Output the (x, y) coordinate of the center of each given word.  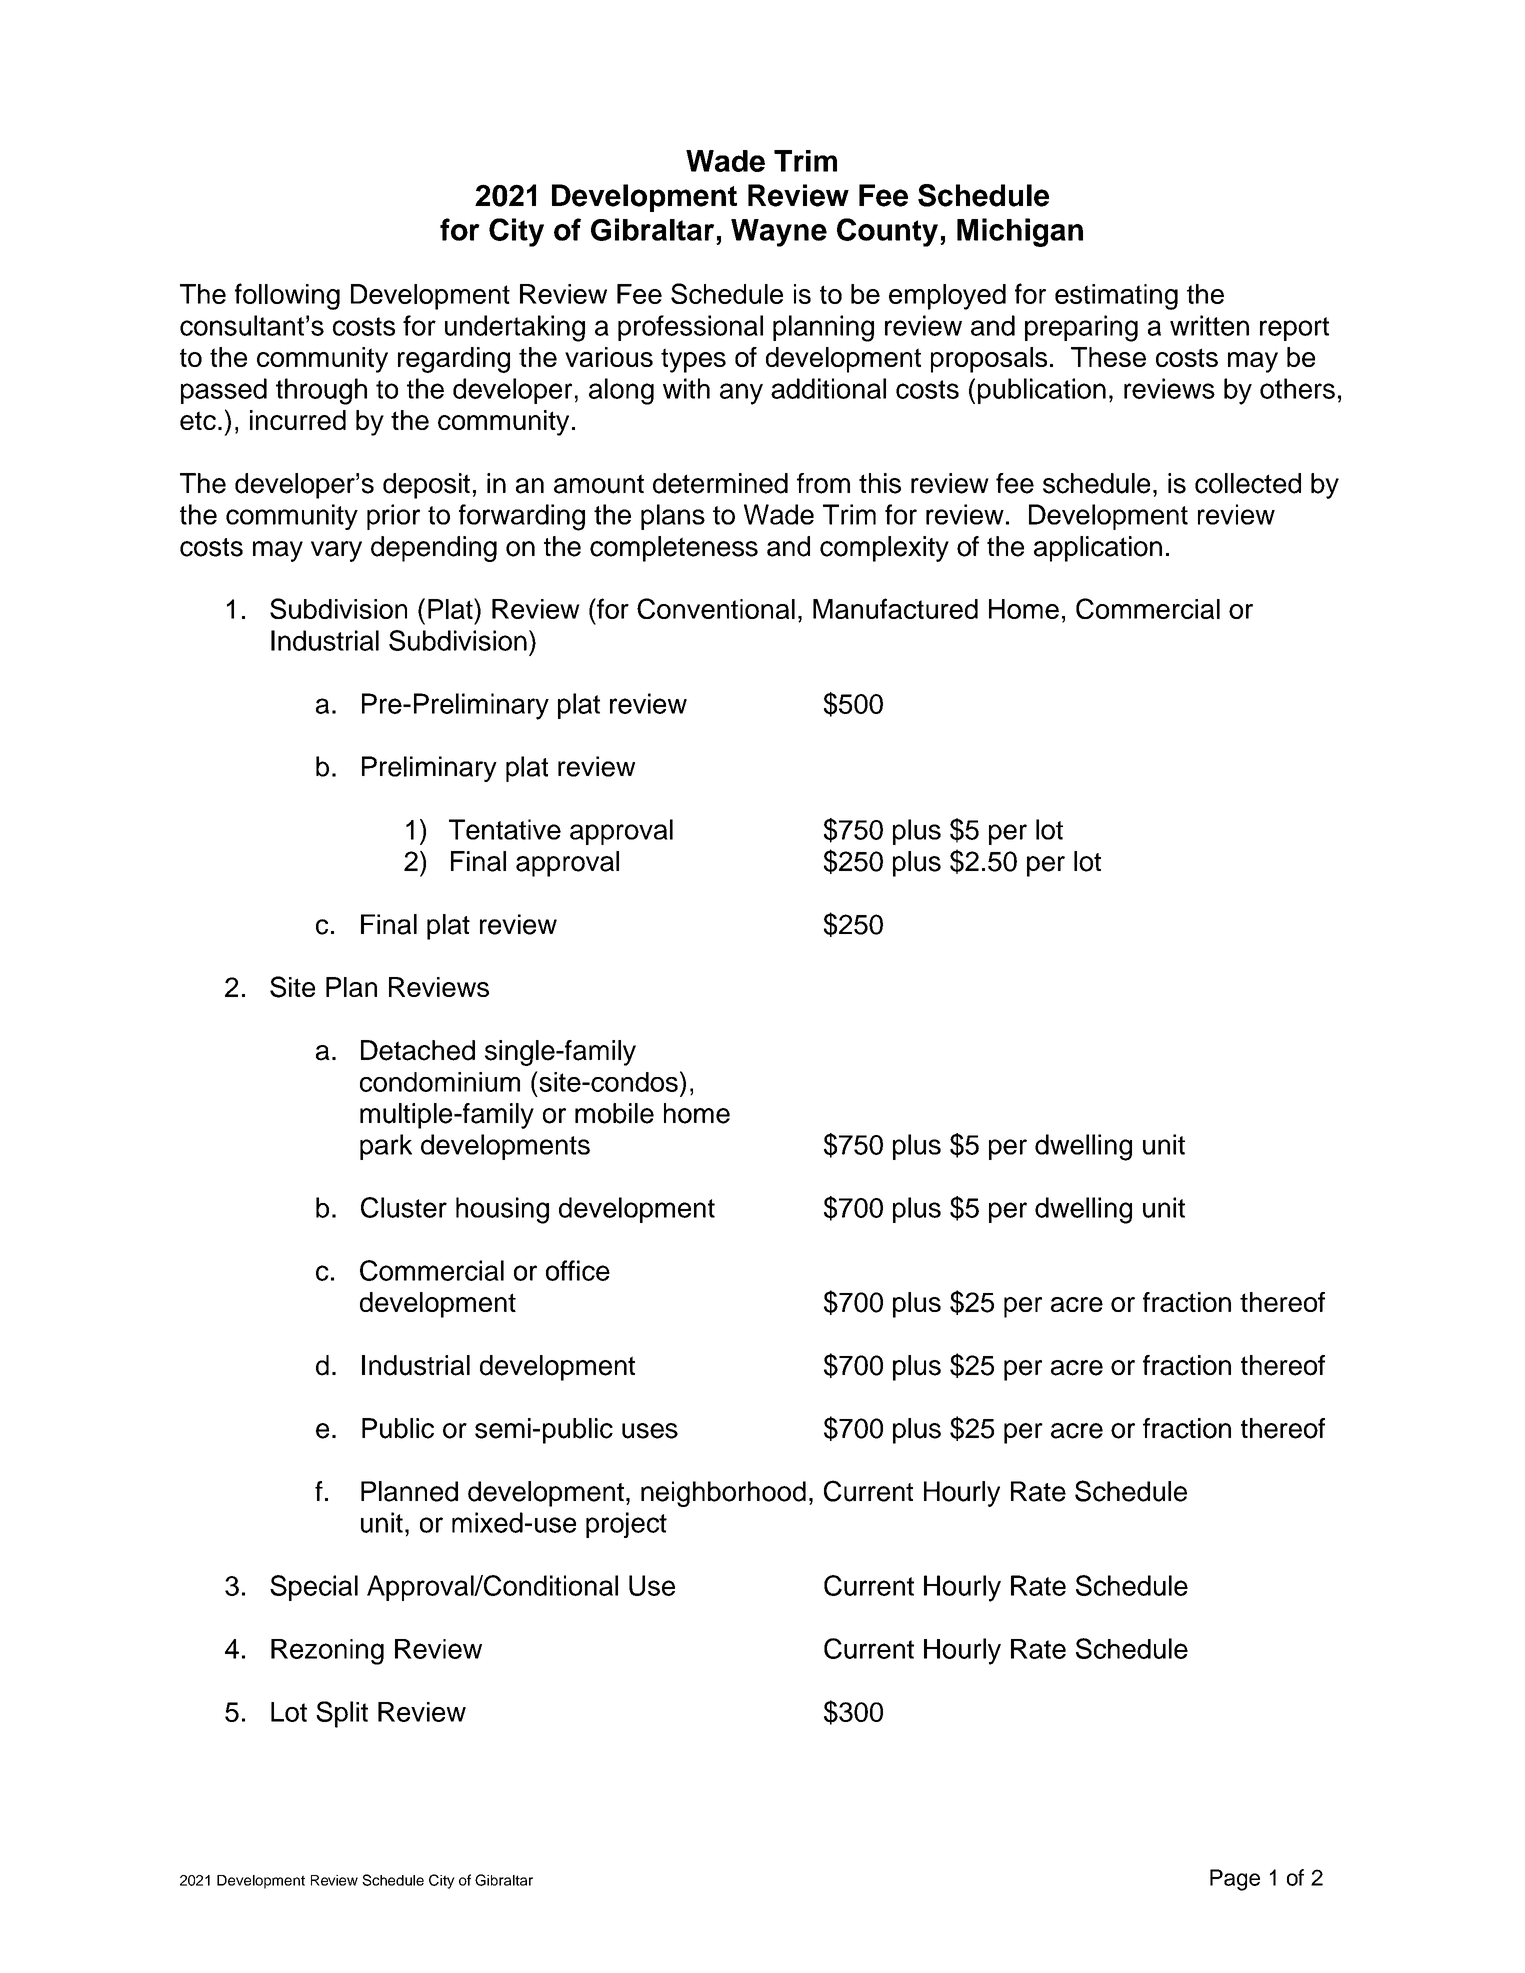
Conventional (716, 608)
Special (314, 1588)
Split (342, 1714)
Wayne (779, 233)
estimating (1116, 297)
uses (650, 1431)
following (287, 296)
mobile (614, 1113)
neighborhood (723, 1494)
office (578, 1270)
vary (336, 551)
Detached (418, 1050)
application (1098, 549)
